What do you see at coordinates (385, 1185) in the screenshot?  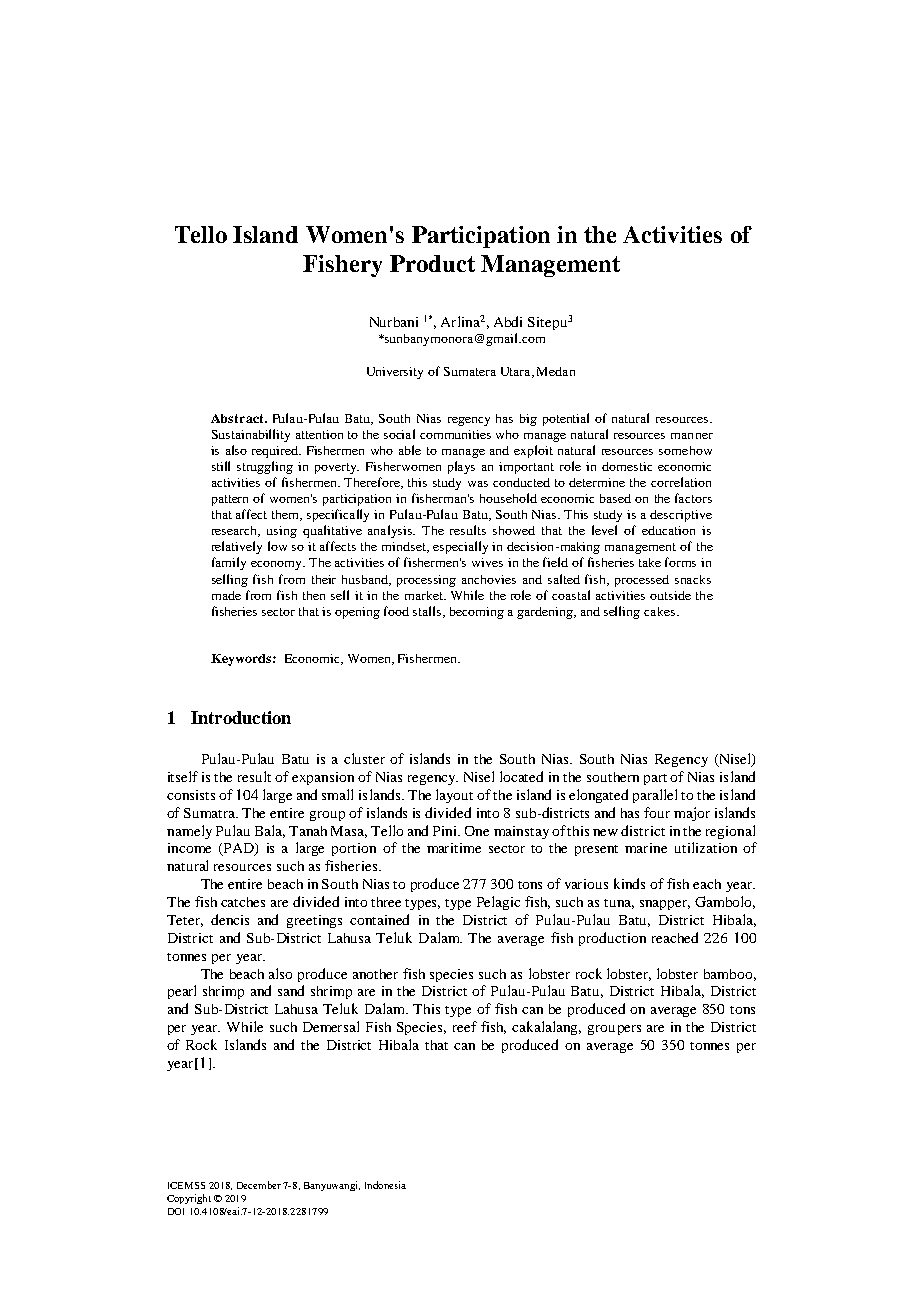 I see `Indonesia` at bounding box center [385, 1185].
